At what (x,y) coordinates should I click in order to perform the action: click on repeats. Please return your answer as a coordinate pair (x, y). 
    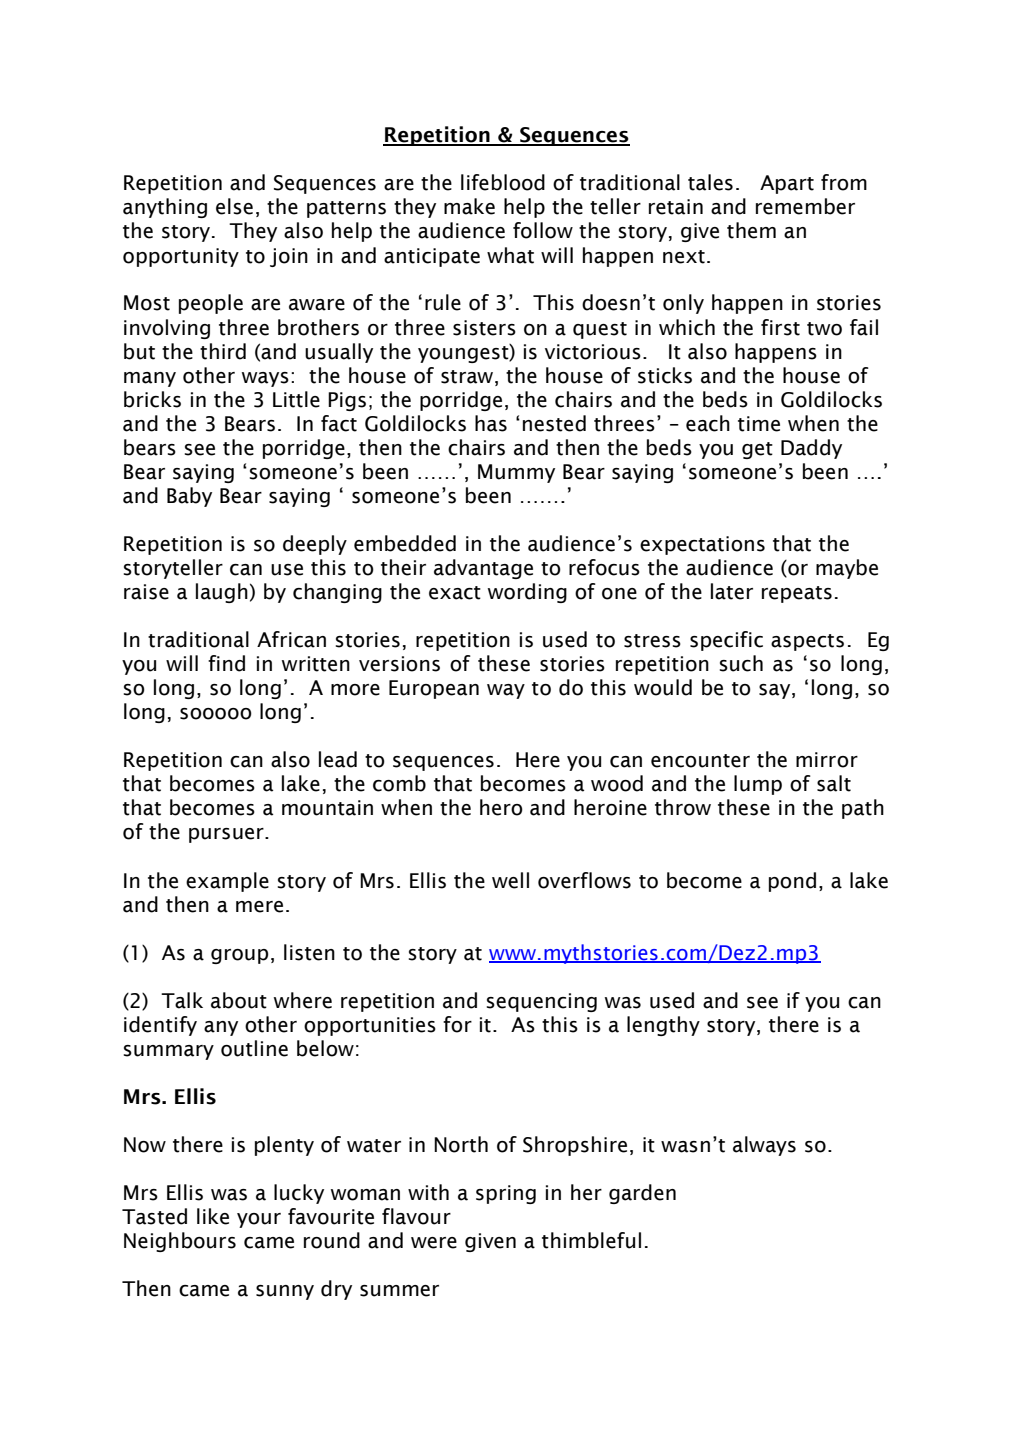
    Looking at the image, I should click on (797, 594).
